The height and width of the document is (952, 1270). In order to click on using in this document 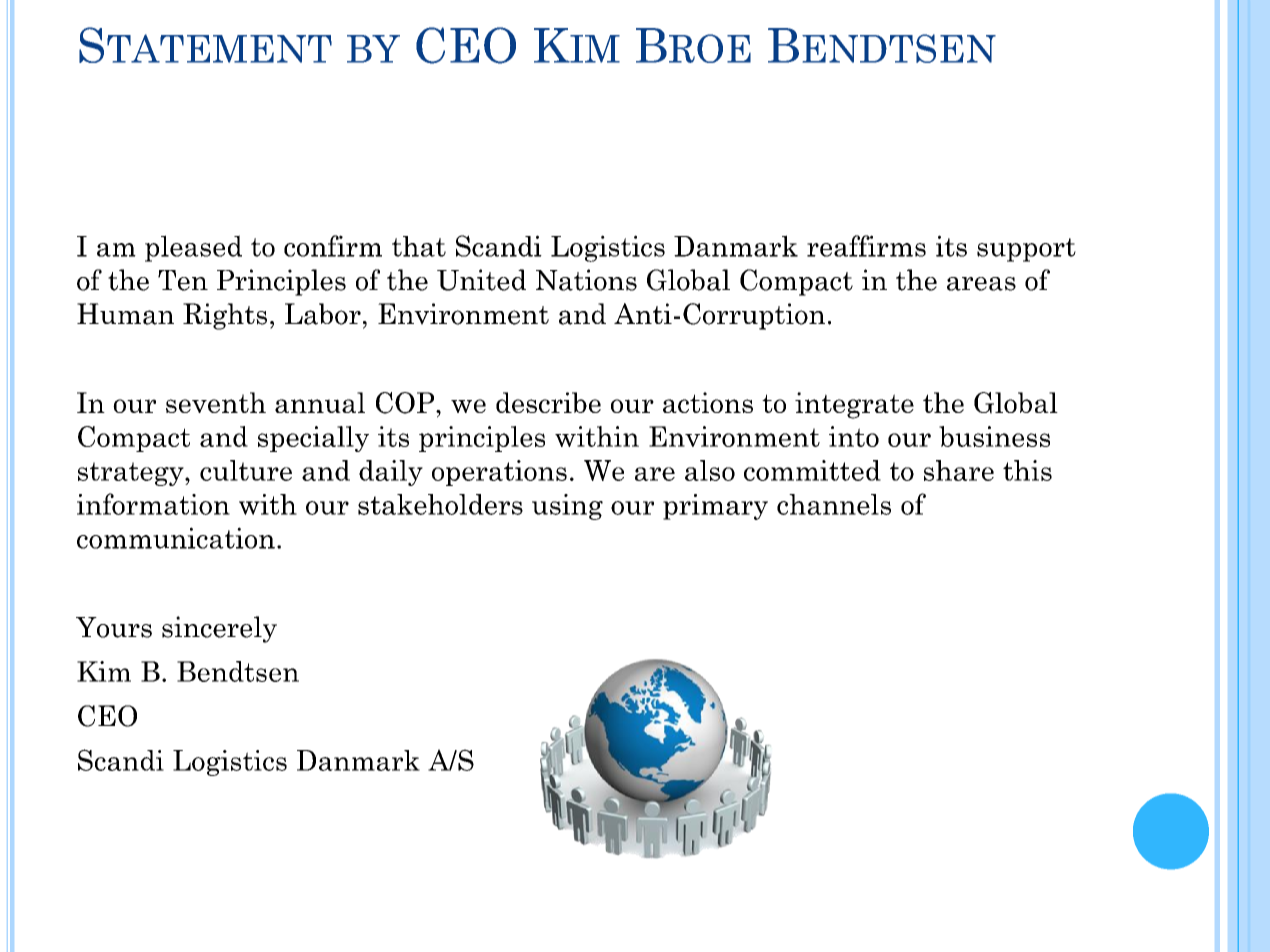, I will do `click(567, 507)`.
